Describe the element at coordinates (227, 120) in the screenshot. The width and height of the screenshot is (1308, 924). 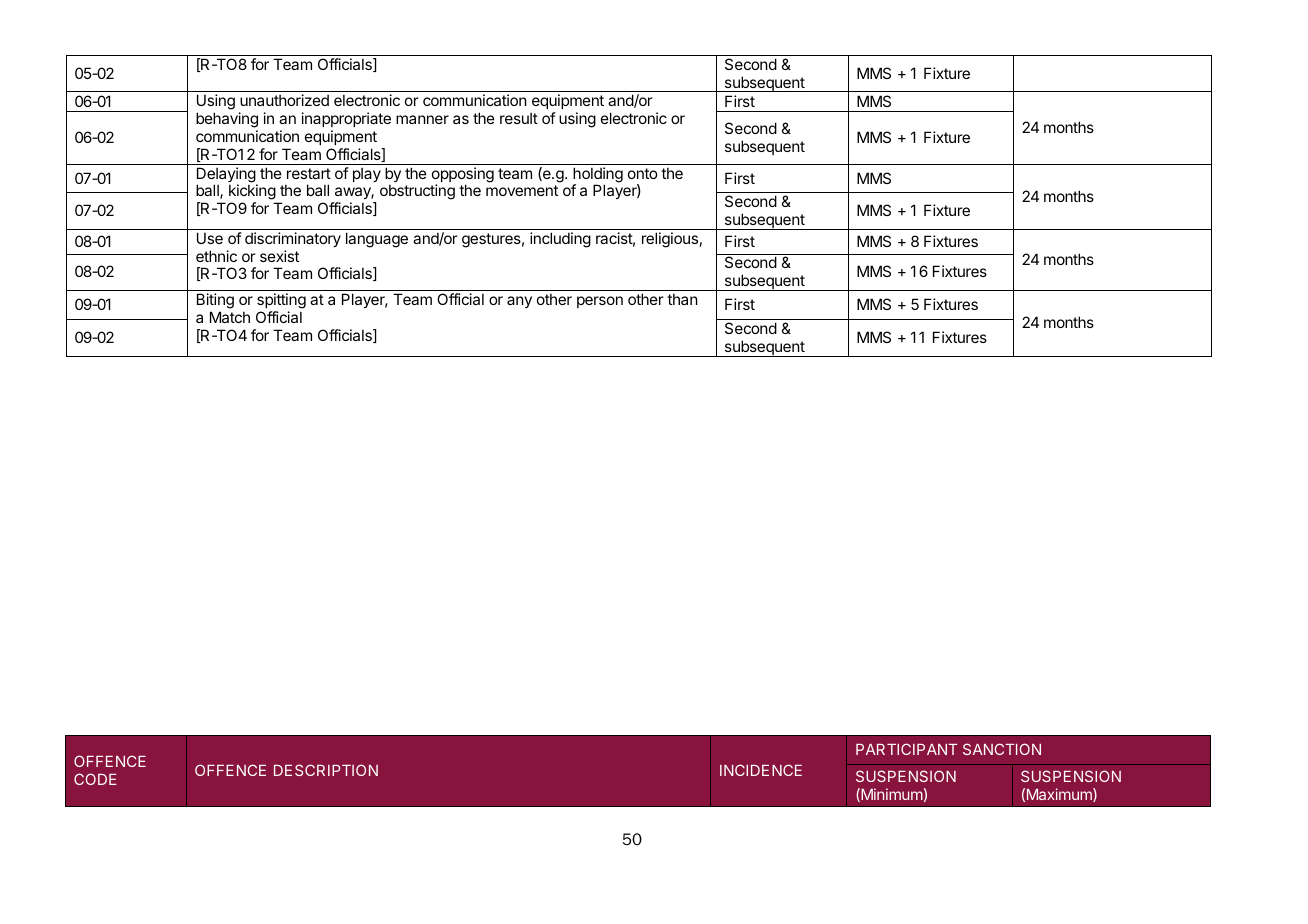
I see `behaving` at that location.
